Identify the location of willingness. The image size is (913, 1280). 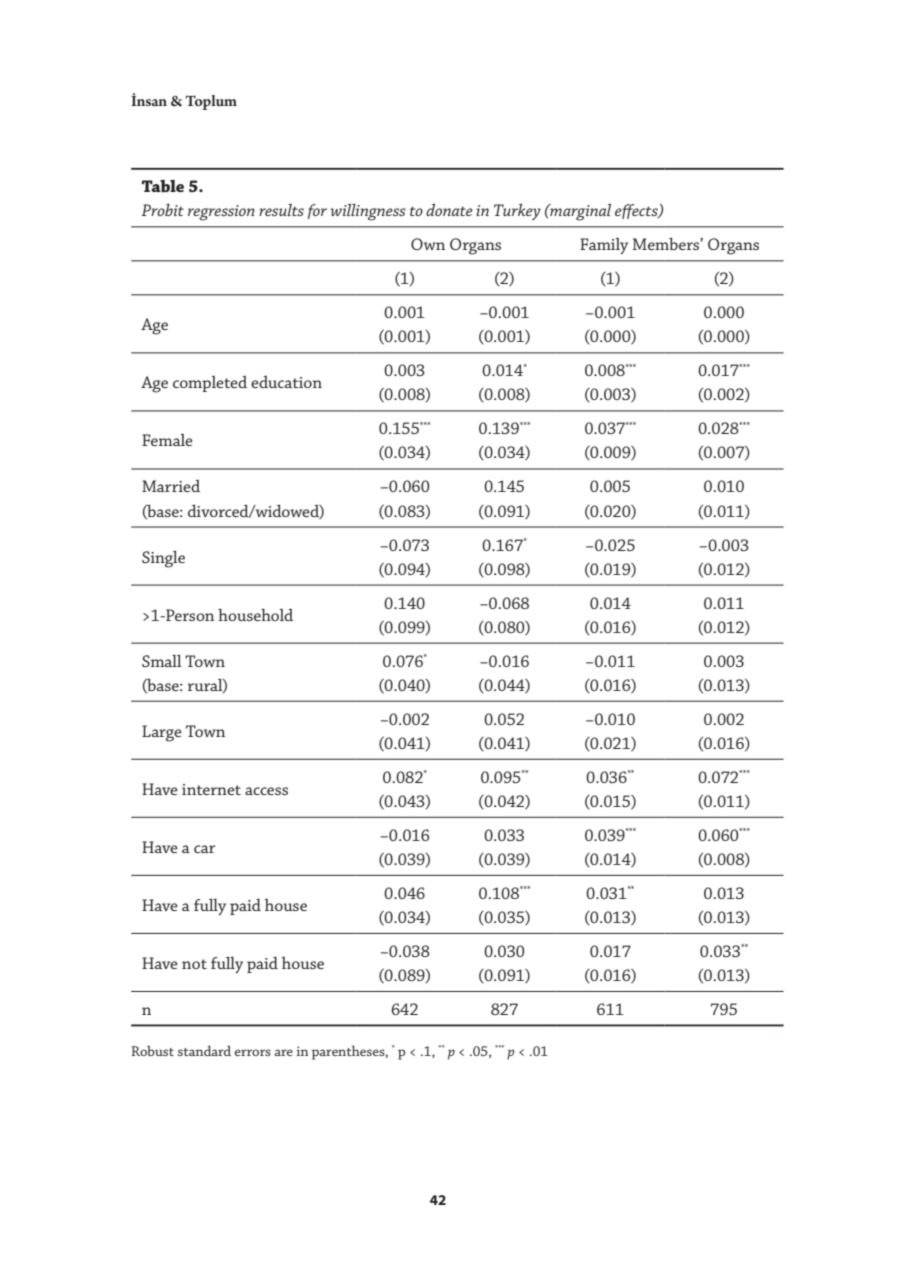
(368, 212).
